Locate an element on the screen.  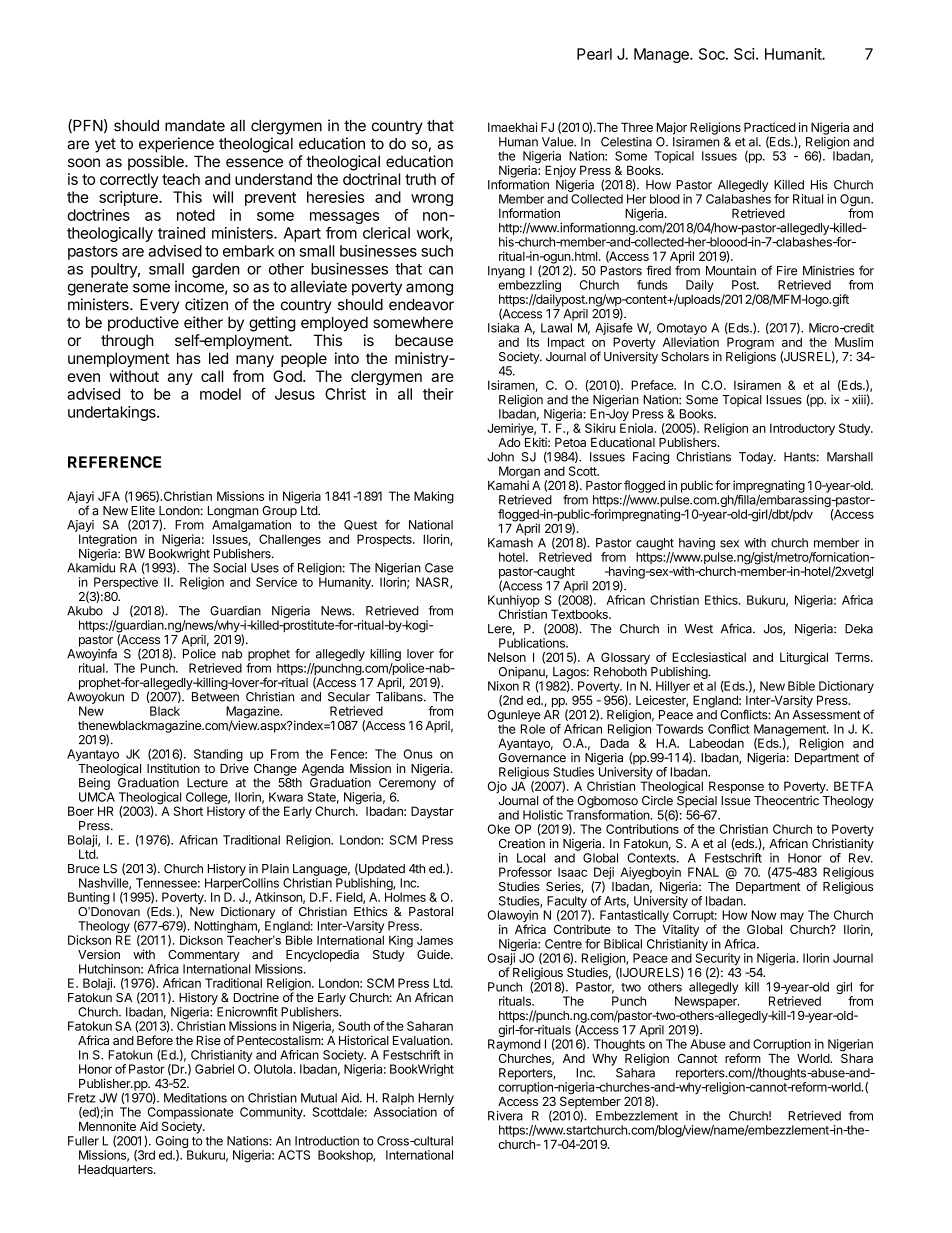
REFERENCE is located at coordinates (114, 462).
